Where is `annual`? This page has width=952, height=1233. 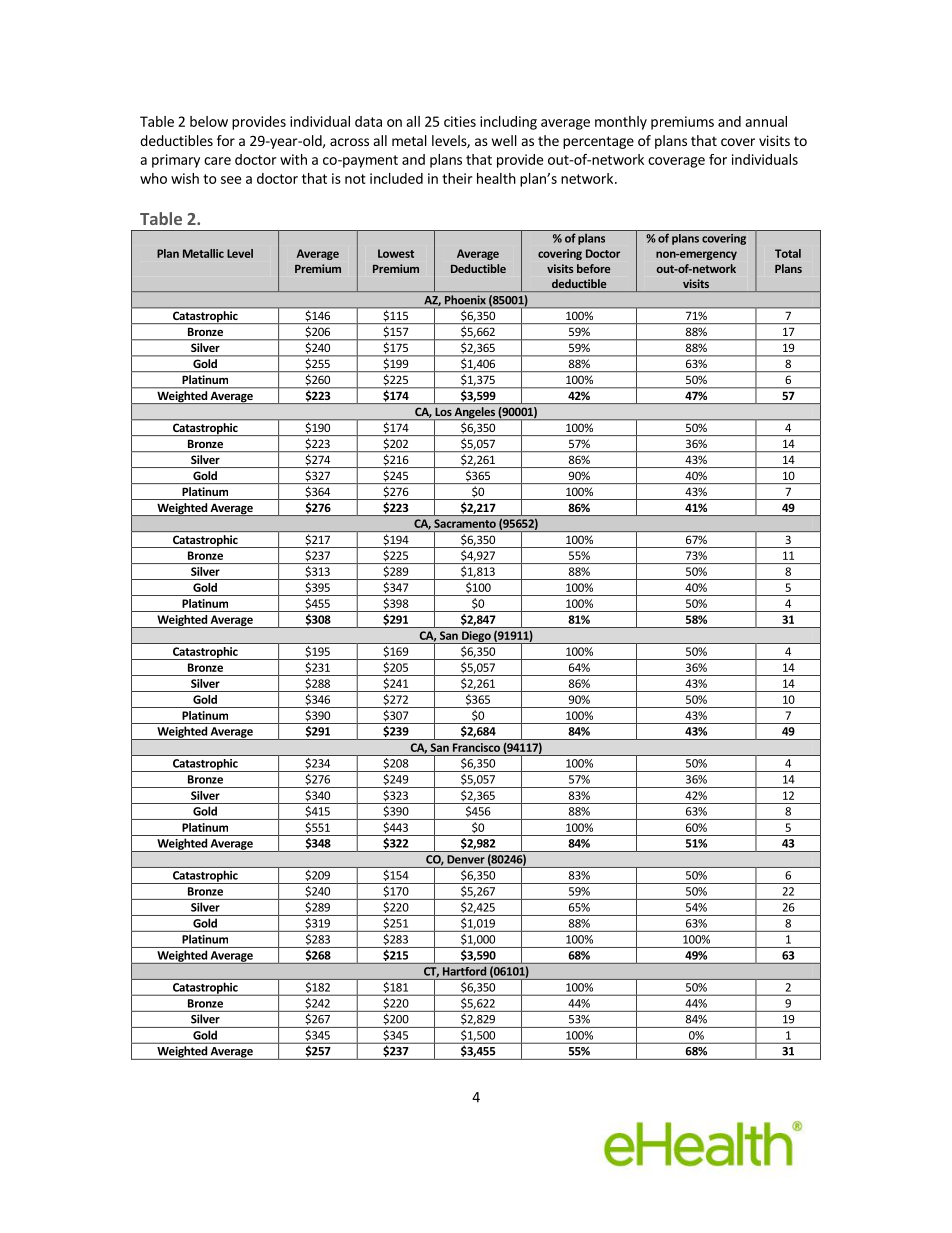
annual is located at coordinates (766, 121).
